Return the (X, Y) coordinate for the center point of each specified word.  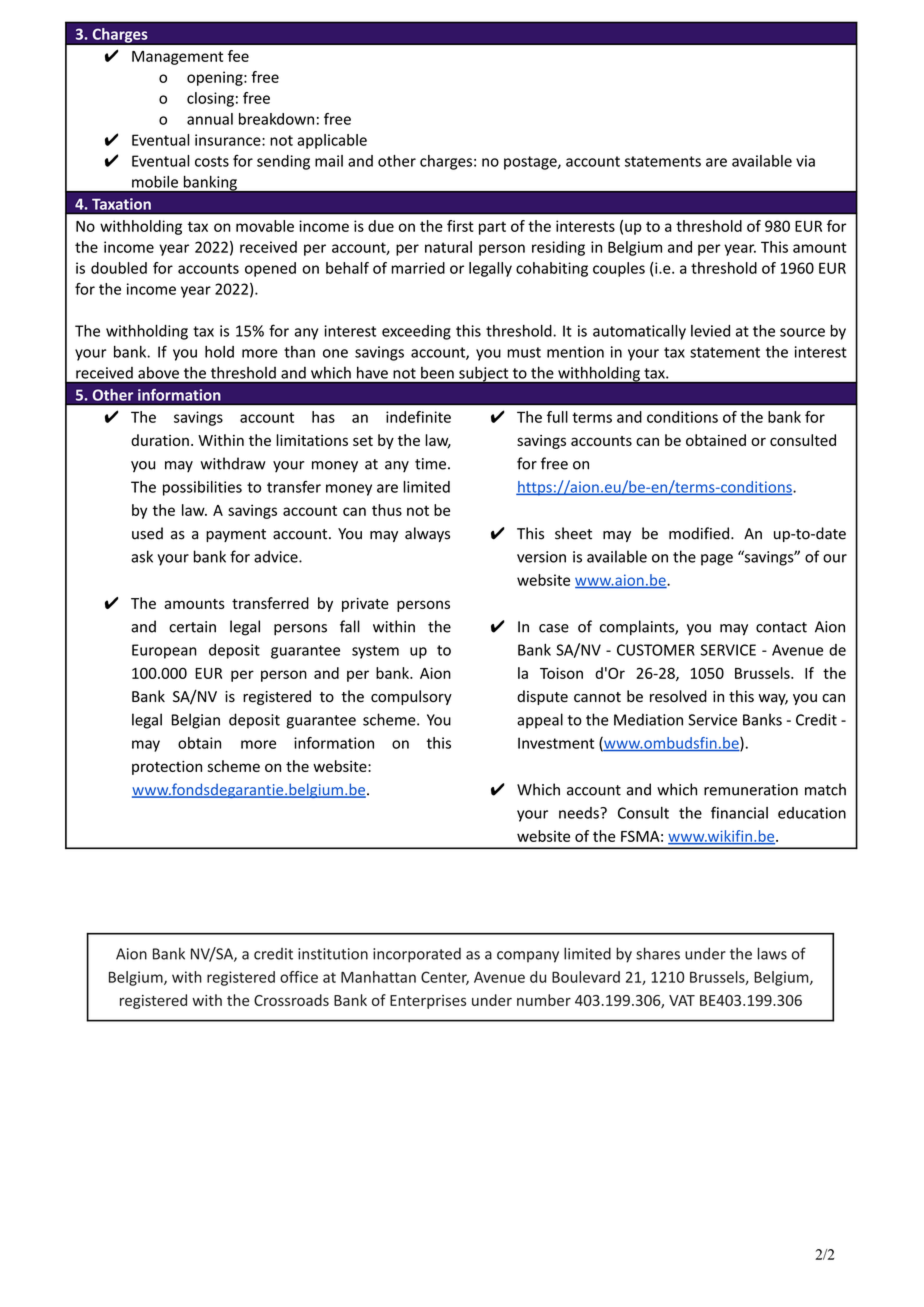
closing (210, 99)
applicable (332, 141)
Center (445, 978)
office (299, 977)
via (805, 161)
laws (772, 953)
